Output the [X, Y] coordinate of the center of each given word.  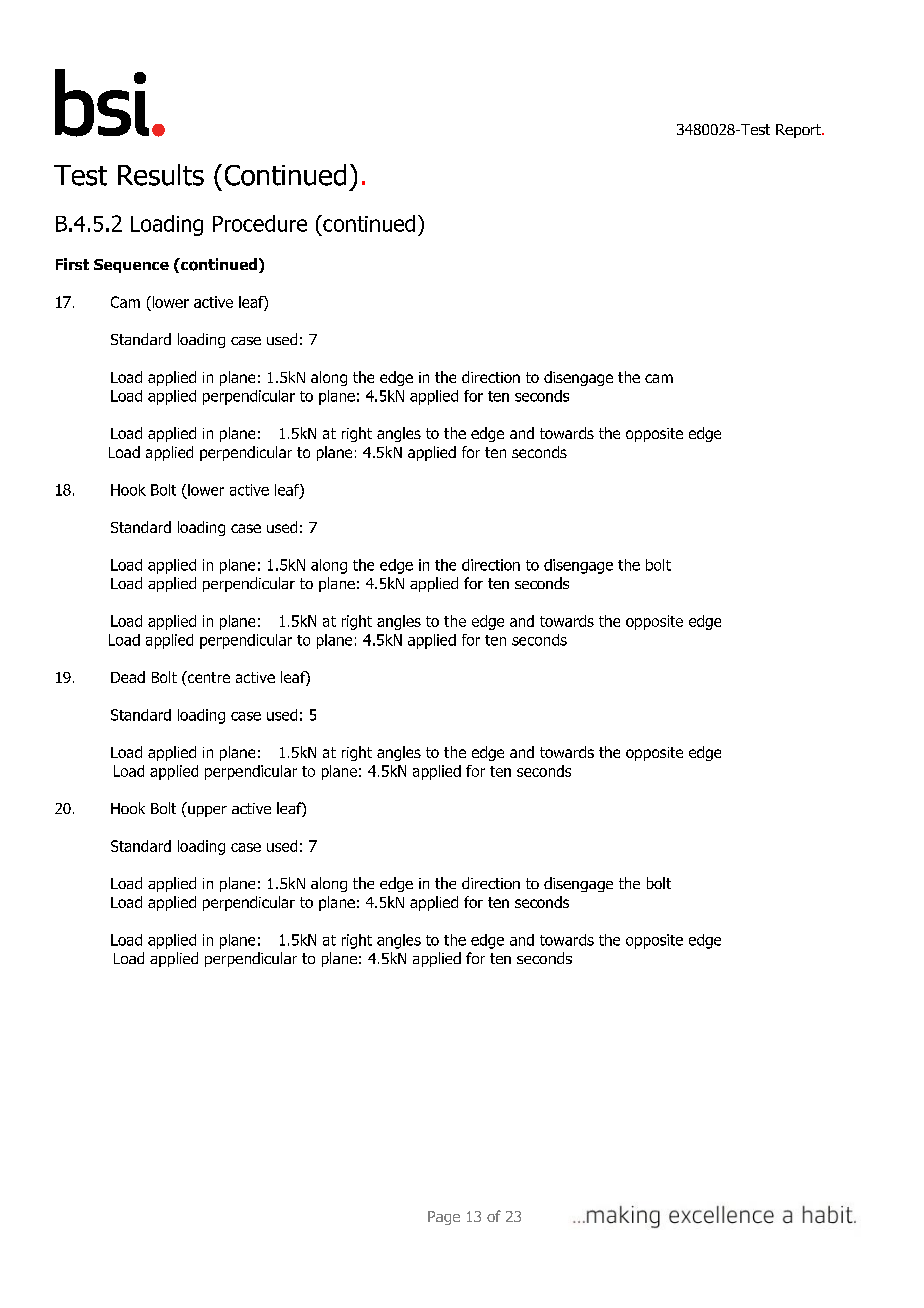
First [72, 264]
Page [444, 1218]
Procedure [260, 223]
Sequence [131, 266]
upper [207, 811]
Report [799, 131]
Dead [128, 677]
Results [161, 175]
